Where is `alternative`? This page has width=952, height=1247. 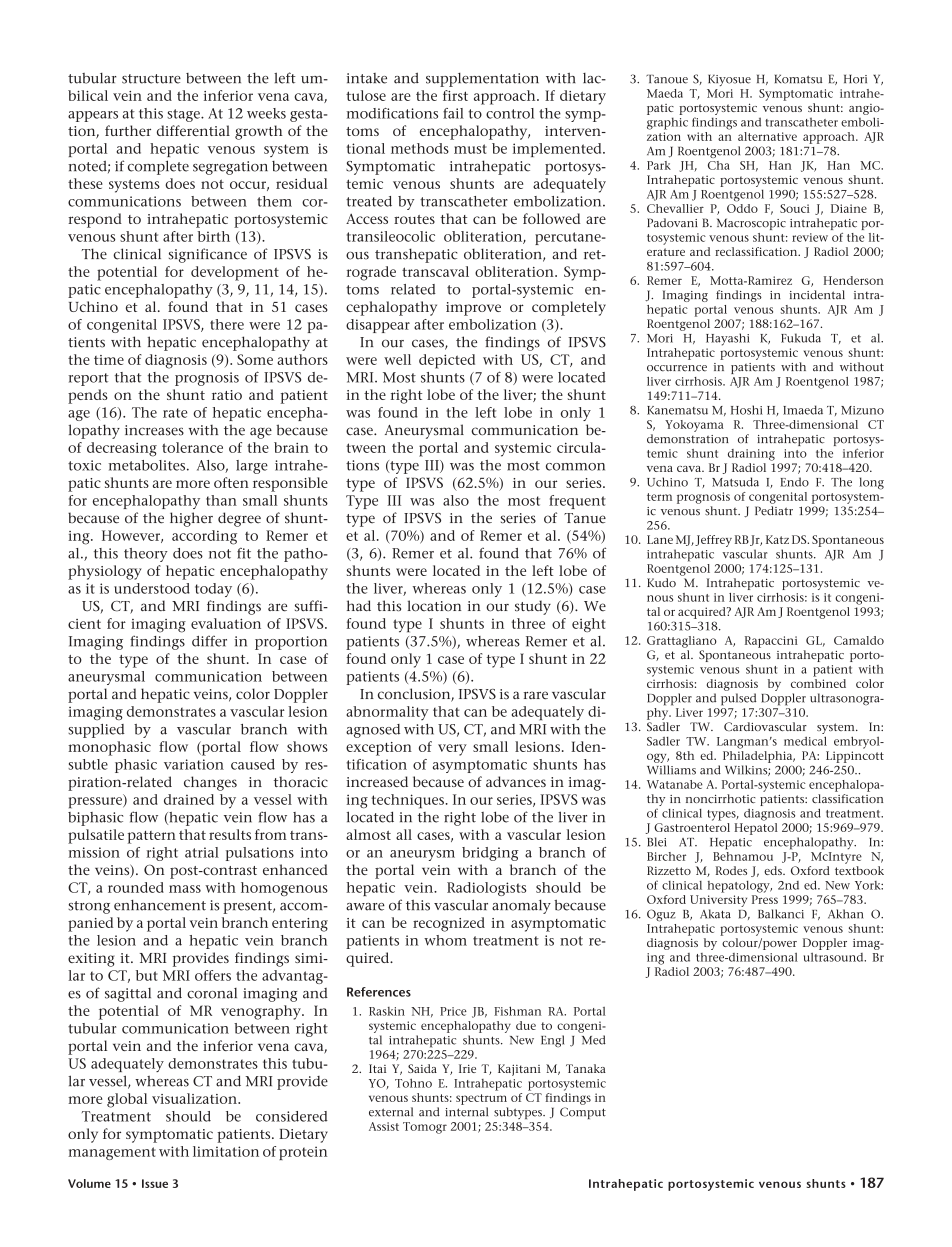
alternative is located at coordinates (767, 136).
